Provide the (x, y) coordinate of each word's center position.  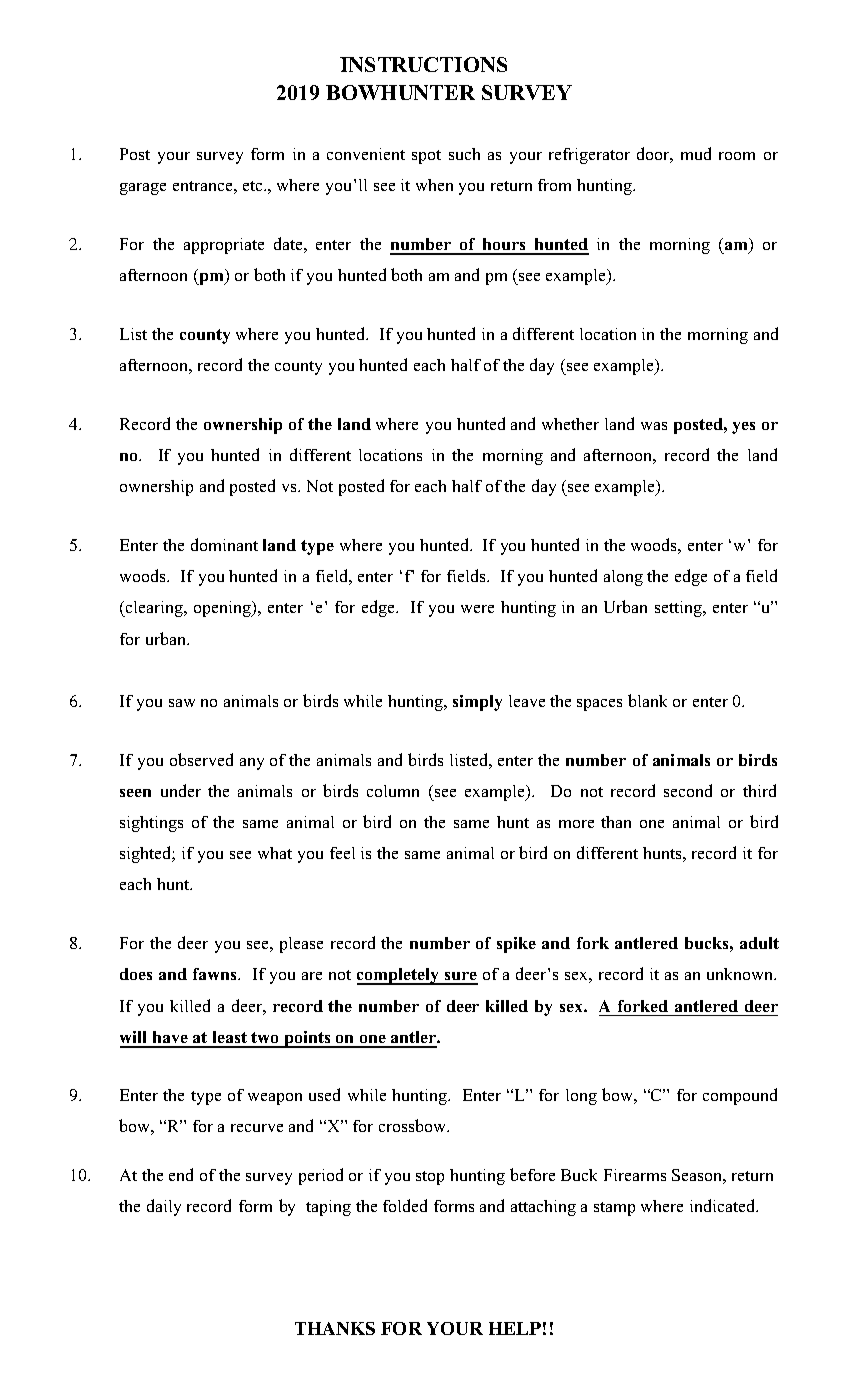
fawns (216, 974)
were (477, 609)
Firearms (635, 1175)
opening (224, 609)
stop (430, 1178)
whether (570, 424)
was (654, 426)
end (181, 1174)
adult (759, 943)
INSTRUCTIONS (423, 64)
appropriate (224, 246)
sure (460, 978)
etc (254, 186)
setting (679, 609)
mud (696, 153)
